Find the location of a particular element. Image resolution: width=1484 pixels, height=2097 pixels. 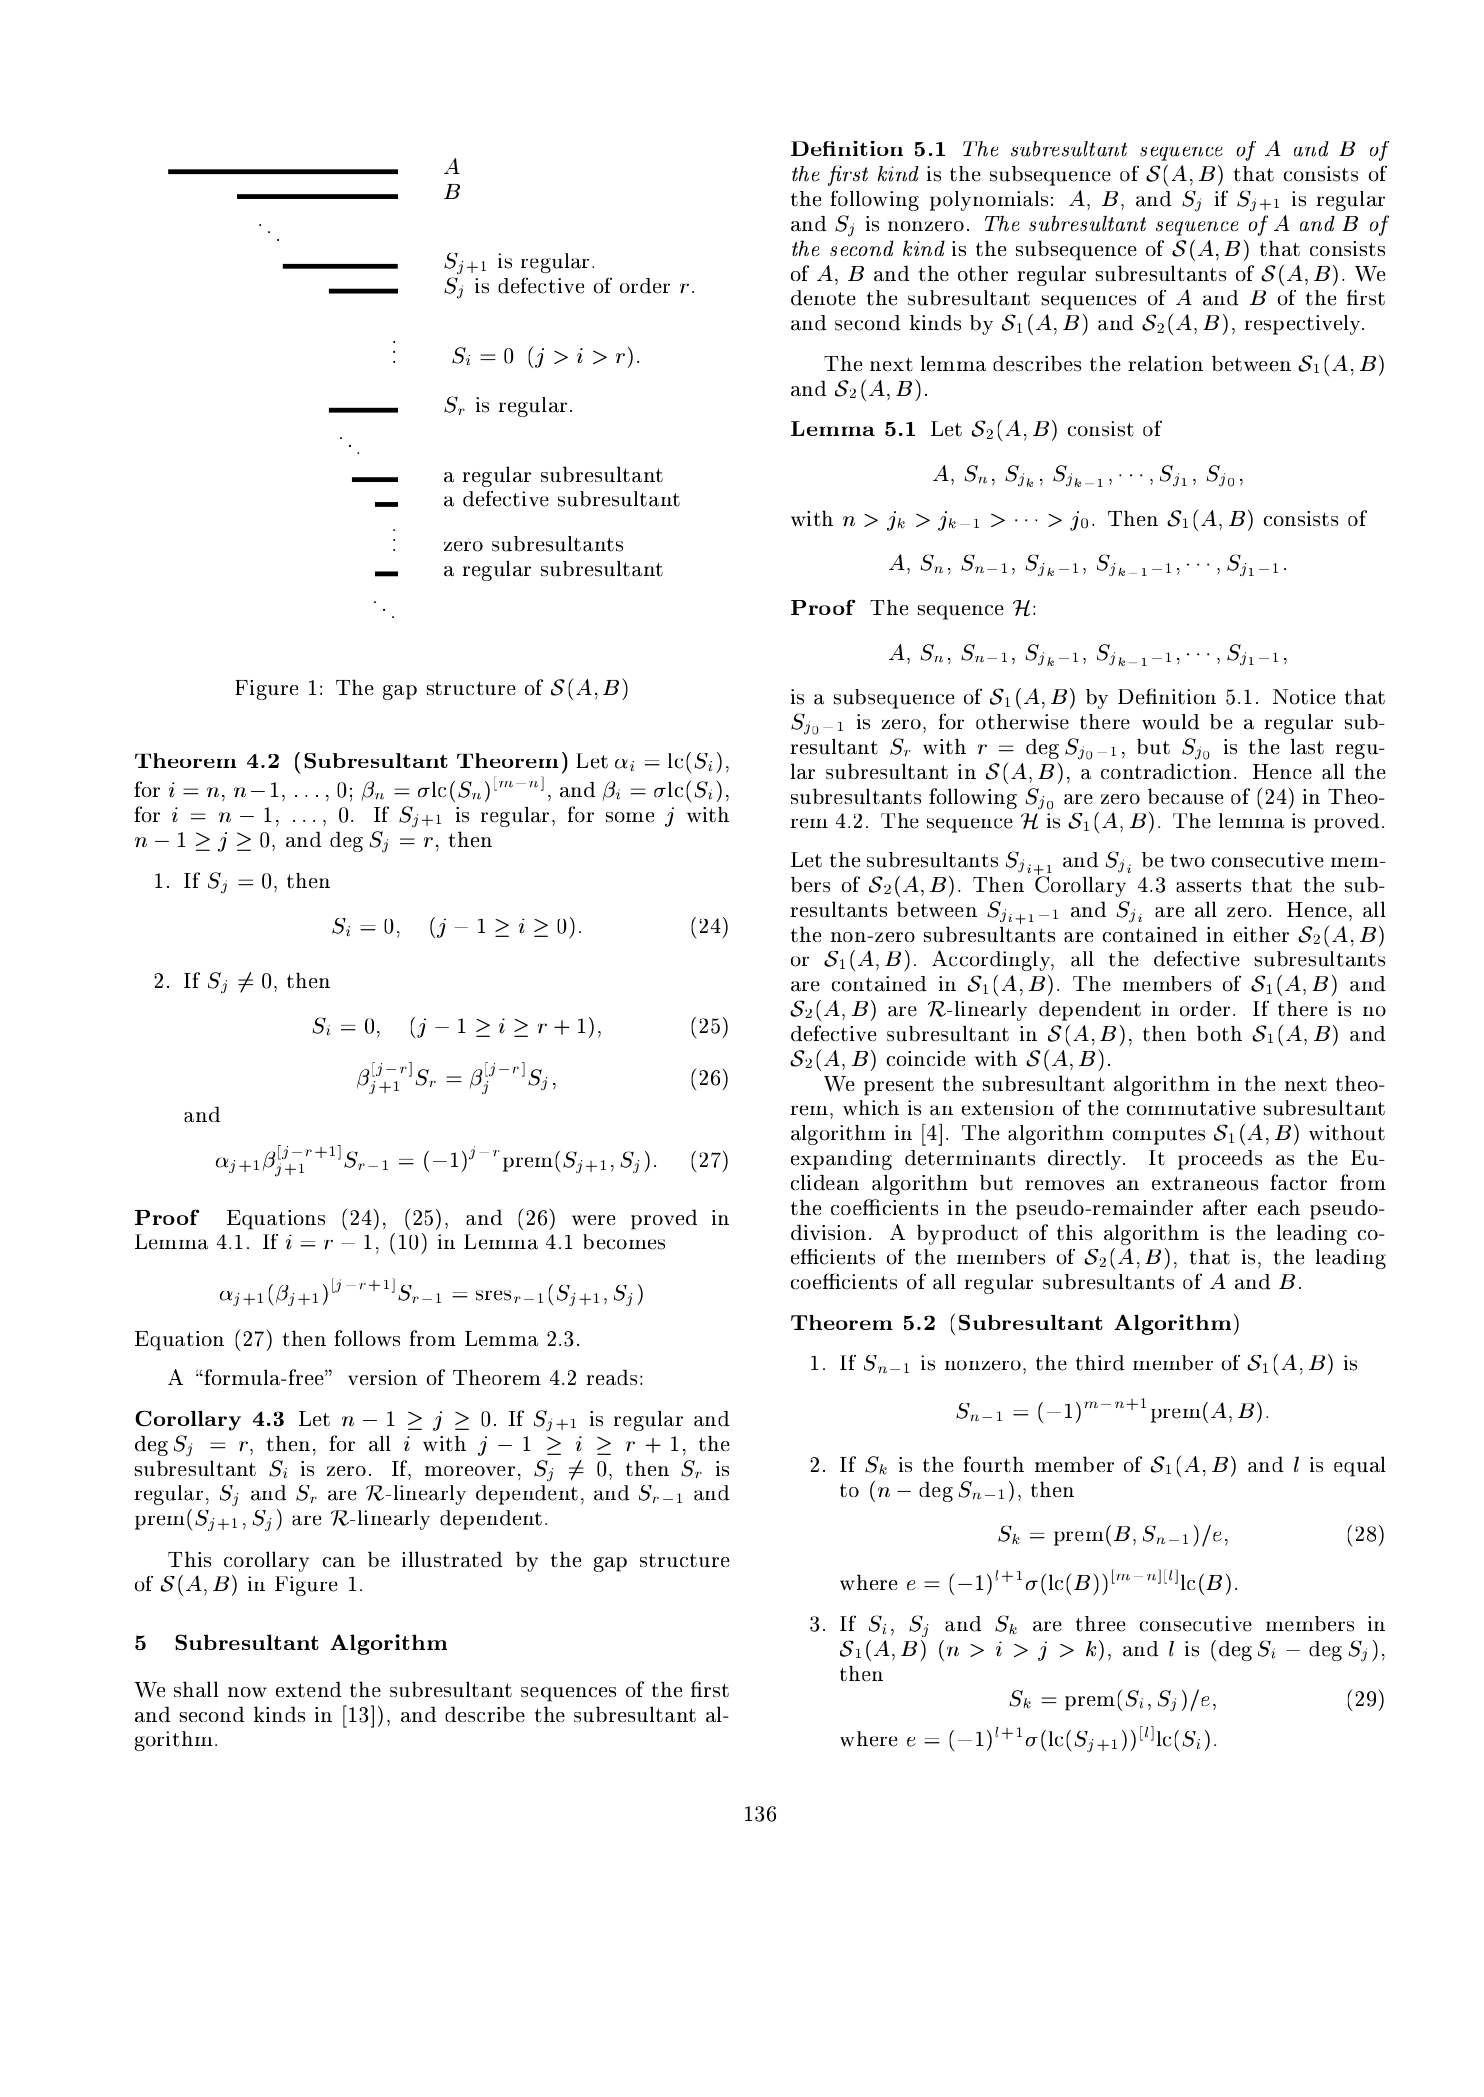

polynomials is located at coordinates (989, 201).
